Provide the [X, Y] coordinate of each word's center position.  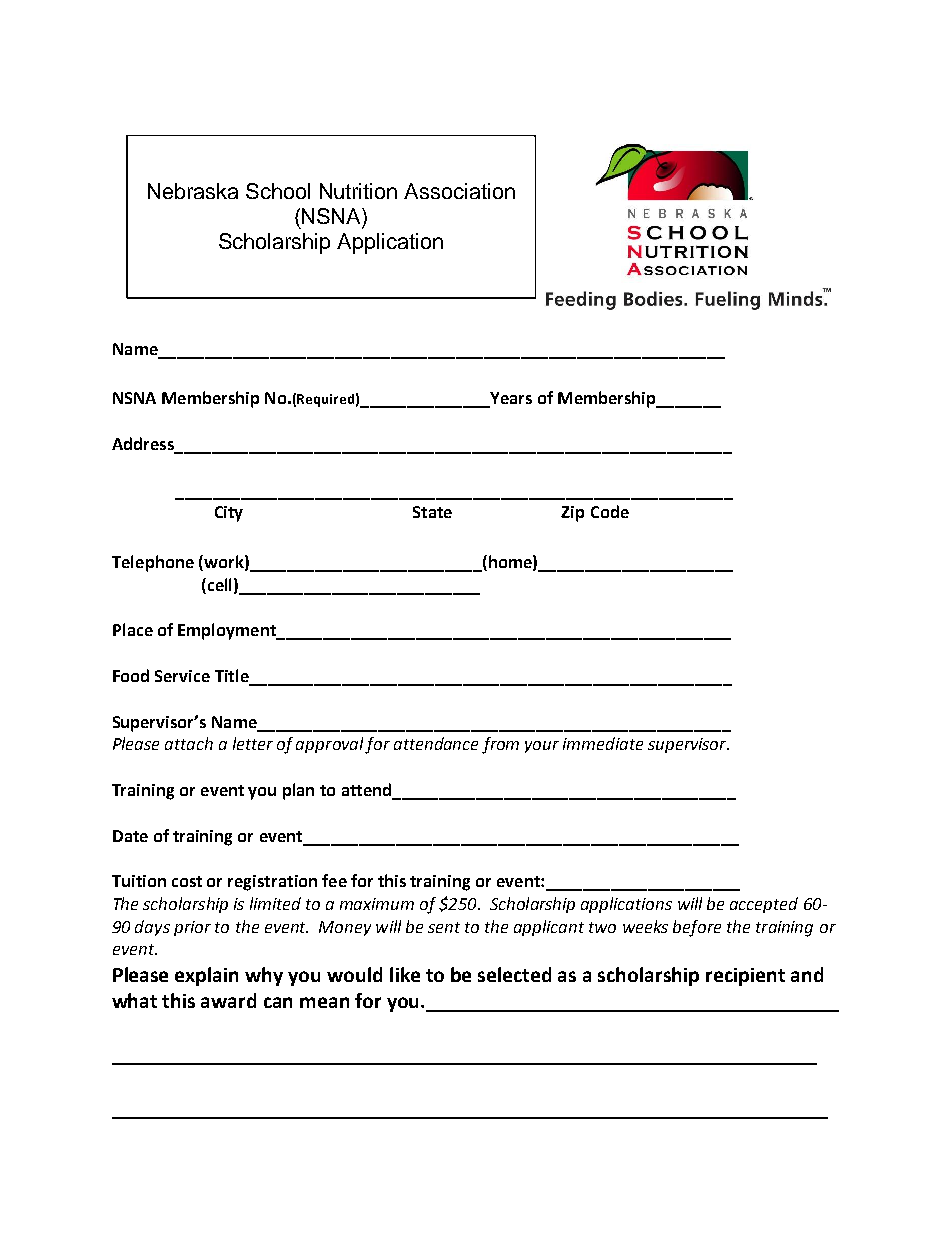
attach [189, 743]
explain [206, 976]
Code [610, 511]
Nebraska [193, 191]
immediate [603, 743]
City [229, 514]
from [500, 745]
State [432, 512]
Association [459, 191]
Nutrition [358, 191]
